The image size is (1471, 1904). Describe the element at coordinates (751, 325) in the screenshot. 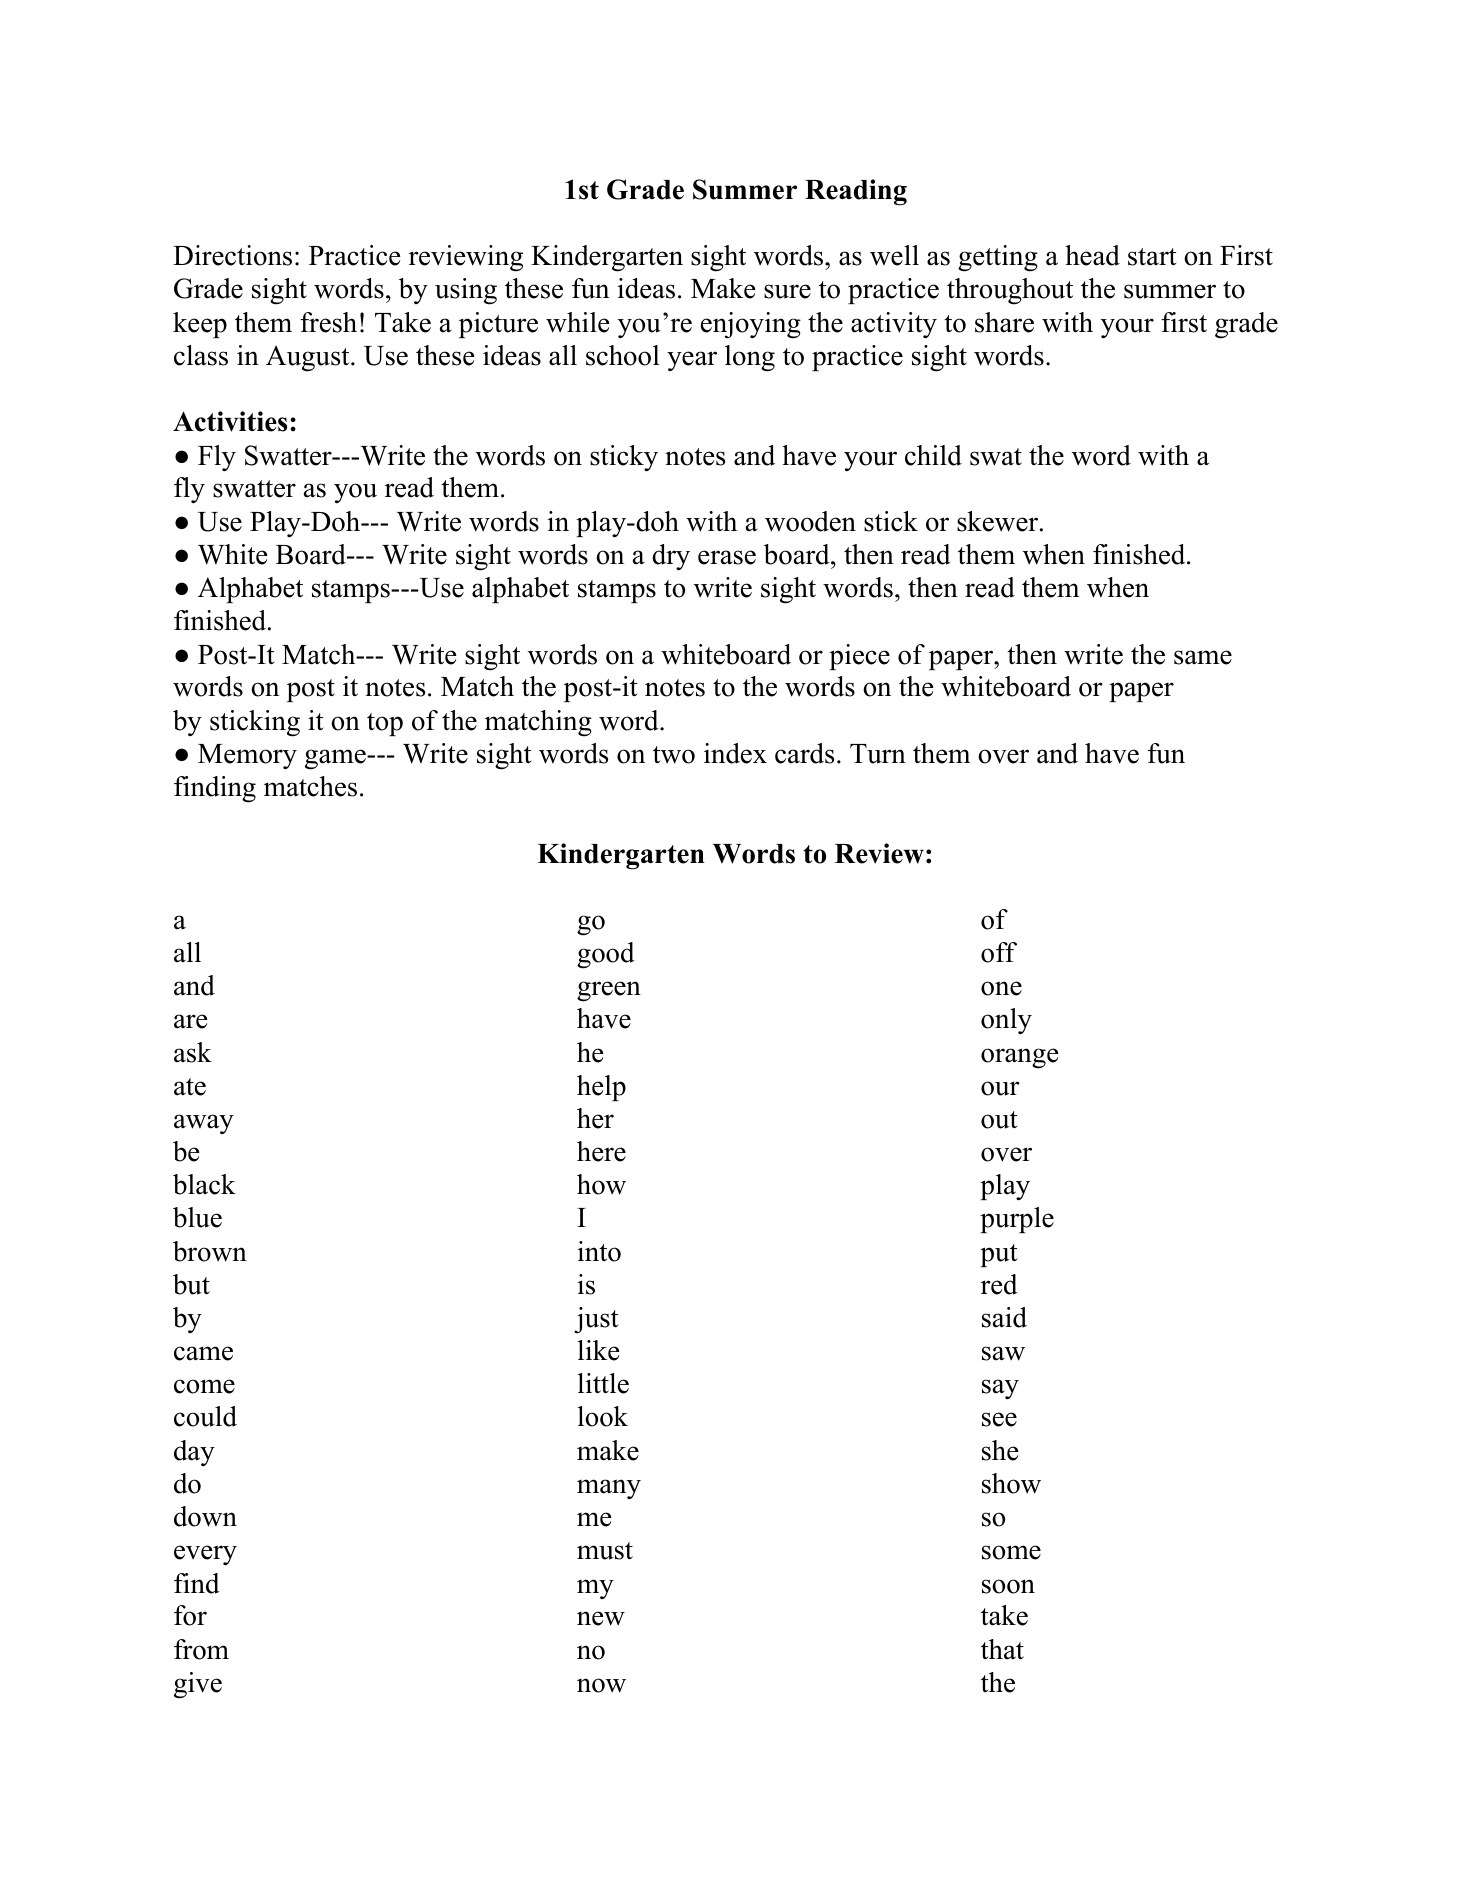

I see `enjoying` at that location.
